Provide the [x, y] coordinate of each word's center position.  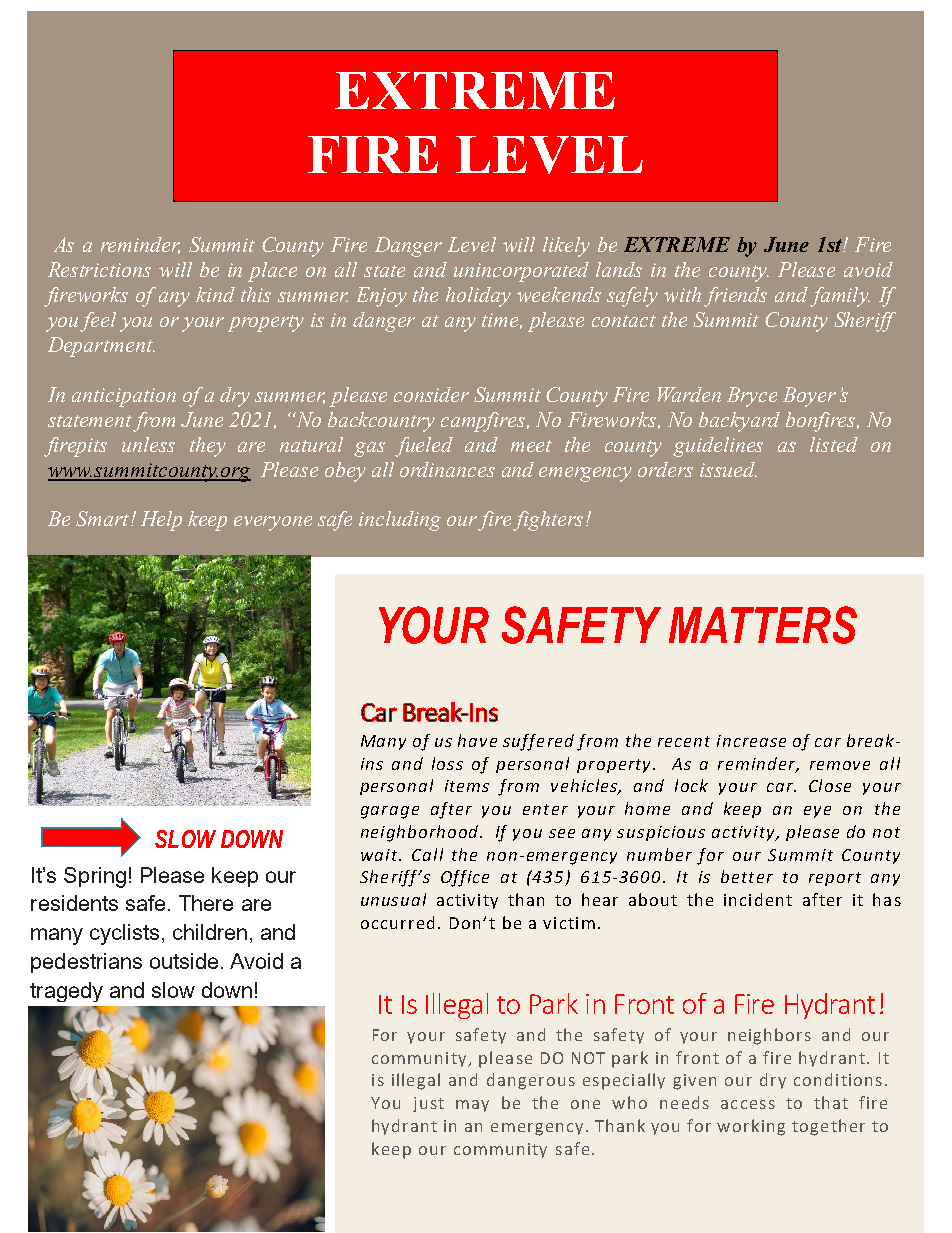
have [477, 740]
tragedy [66, 992]
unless [148, 444]
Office [465, 878]
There [206, 903]
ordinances [447, 469]
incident [758, 899]
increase [751, 741]
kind [215, 294]
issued [728, 469]
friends [735, 297]
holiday [478, 297]
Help [161, 521]
